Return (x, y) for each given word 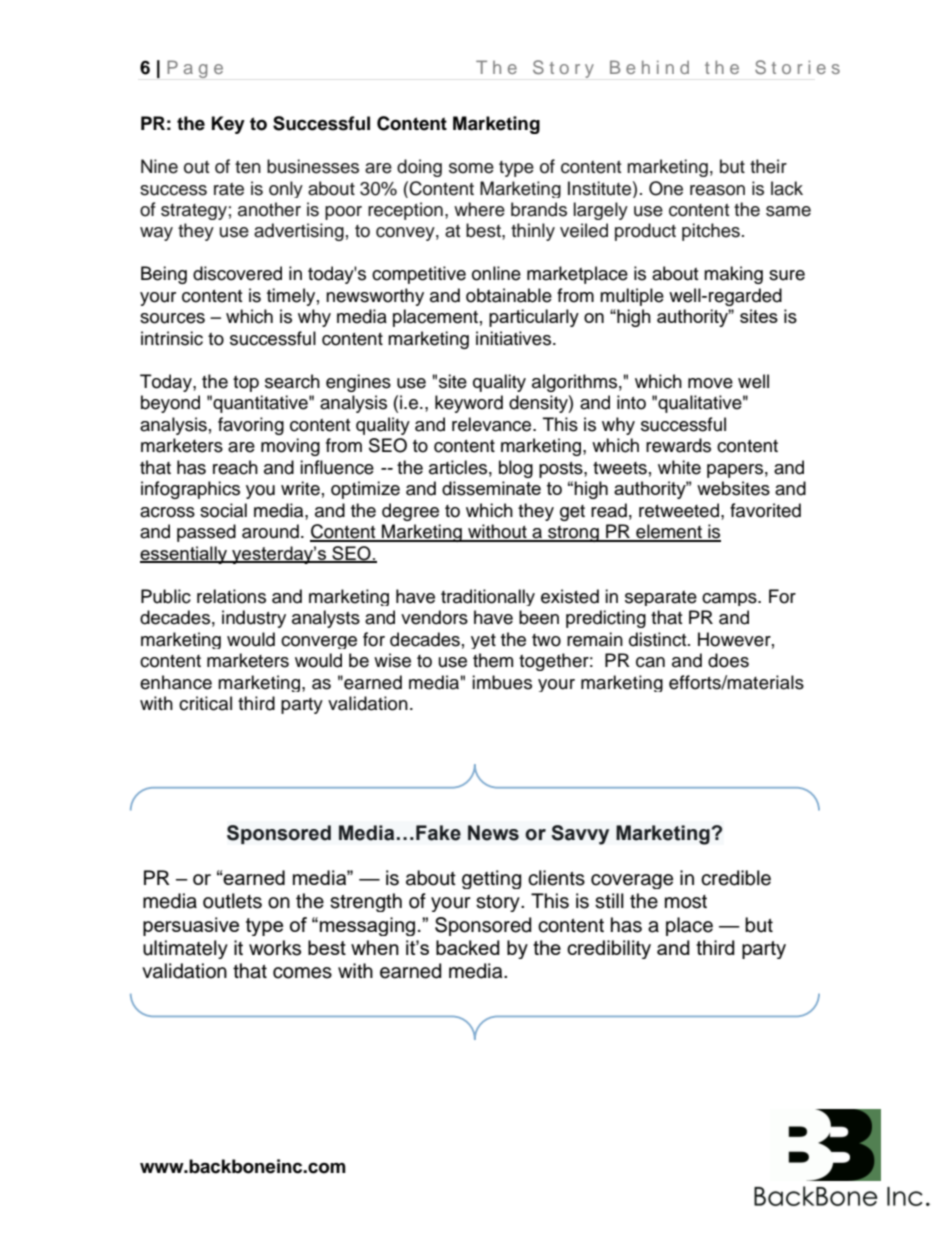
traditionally (488, 597)
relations (231, 596)
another (269, 209)
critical (205, 703)
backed (468, 947)
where (479, 209)
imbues (502, 682)
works (275, 948)
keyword (469, 404)
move (710, 383)
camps (730, 599)
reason (717, 190)
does (728, 660)
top (246, 384)
